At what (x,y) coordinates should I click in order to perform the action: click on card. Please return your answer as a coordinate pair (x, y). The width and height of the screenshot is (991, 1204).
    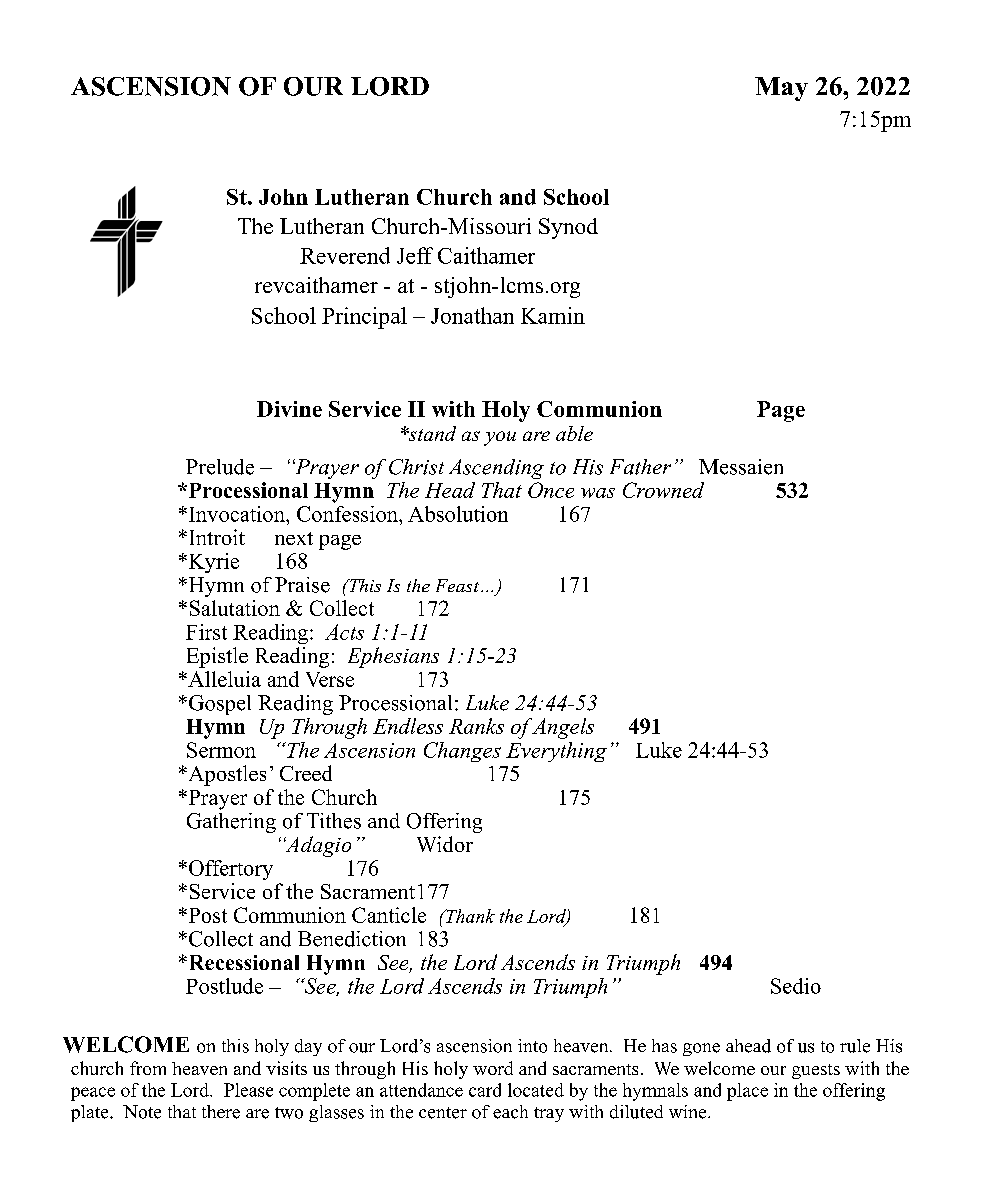
    Looking at the image, I should click on (485, 1090).
